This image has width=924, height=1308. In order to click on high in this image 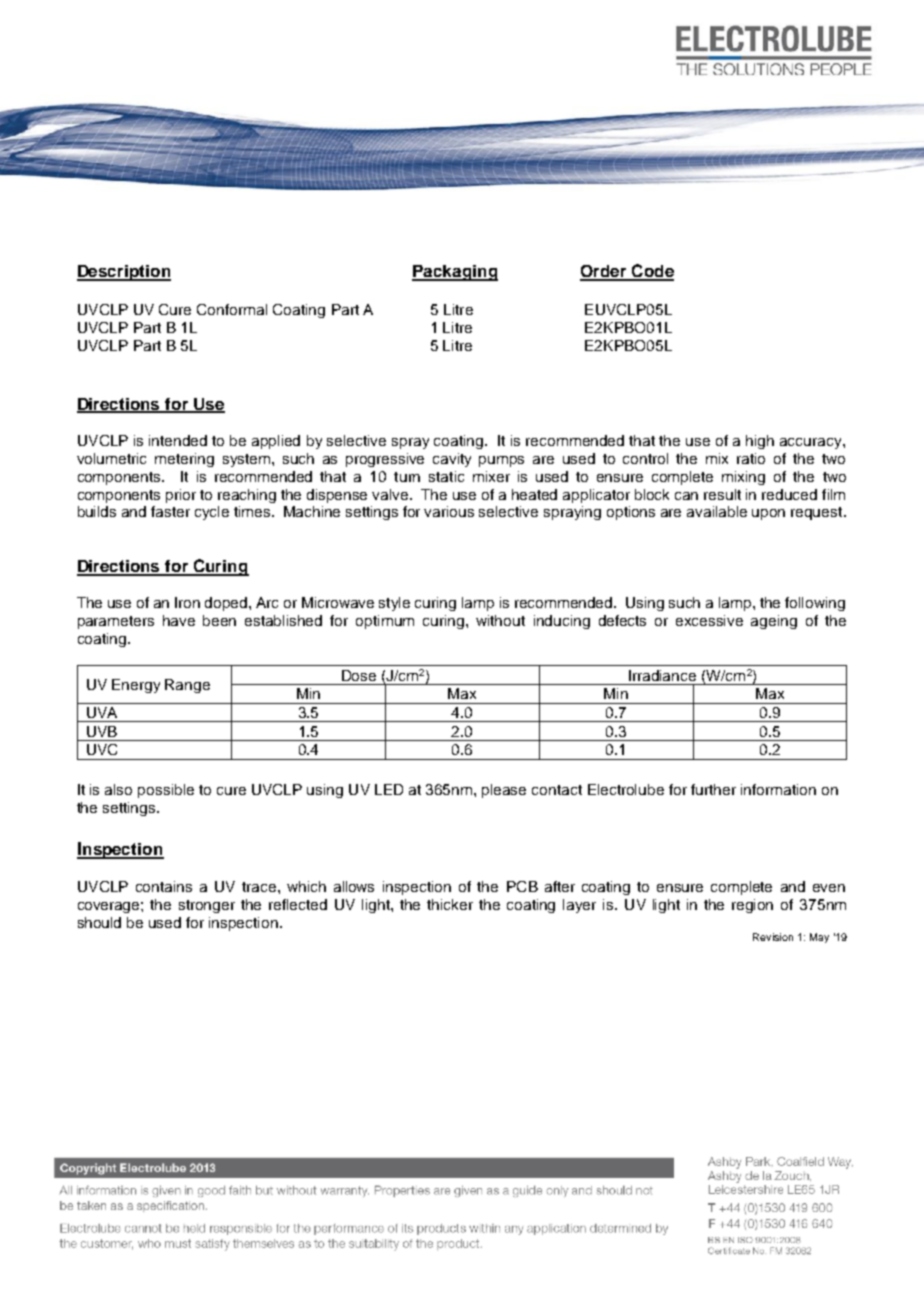, I will do `click(760, 442)`.
